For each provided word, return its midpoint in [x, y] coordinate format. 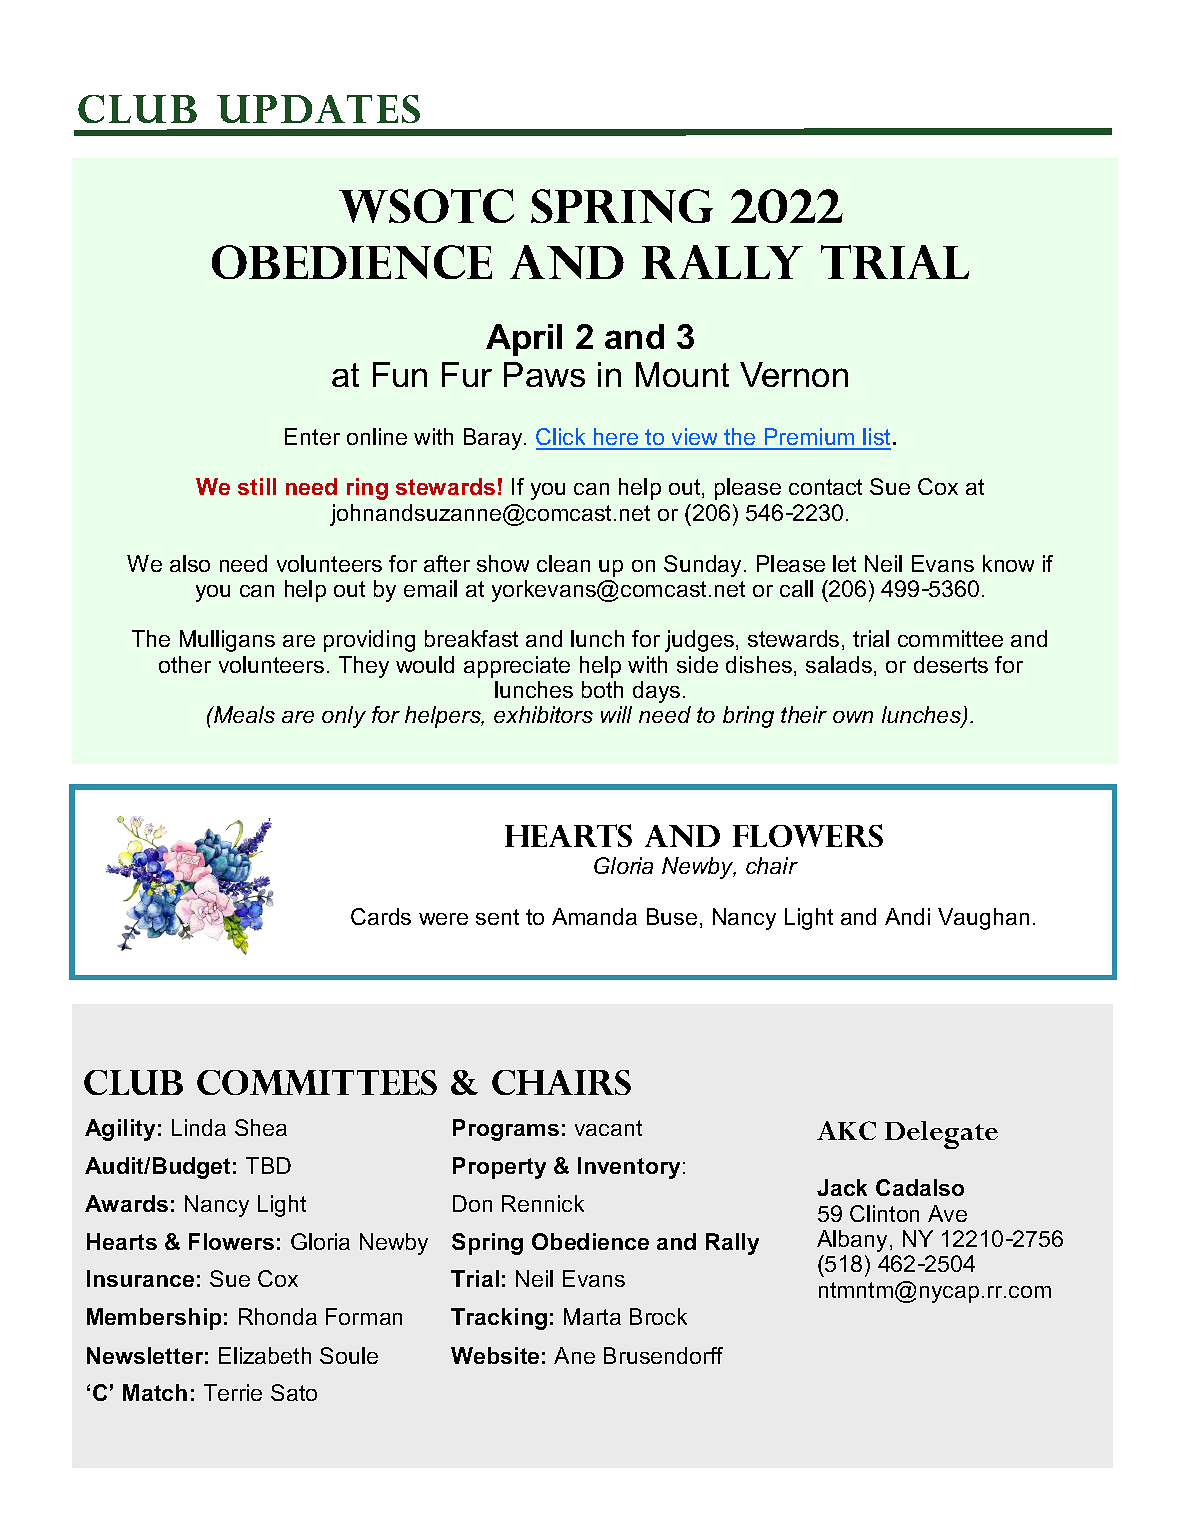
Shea [261, 1127]
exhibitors [543, 714]
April [524, 340]
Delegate [941, 1135]
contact [825, 487]
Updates [318, 109]
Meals [243, 714]
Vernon [794, 374]
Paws [544, 374]
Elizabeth [265, 1355]
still [257, 486]
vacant [608, 1128]
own [853, 717]
